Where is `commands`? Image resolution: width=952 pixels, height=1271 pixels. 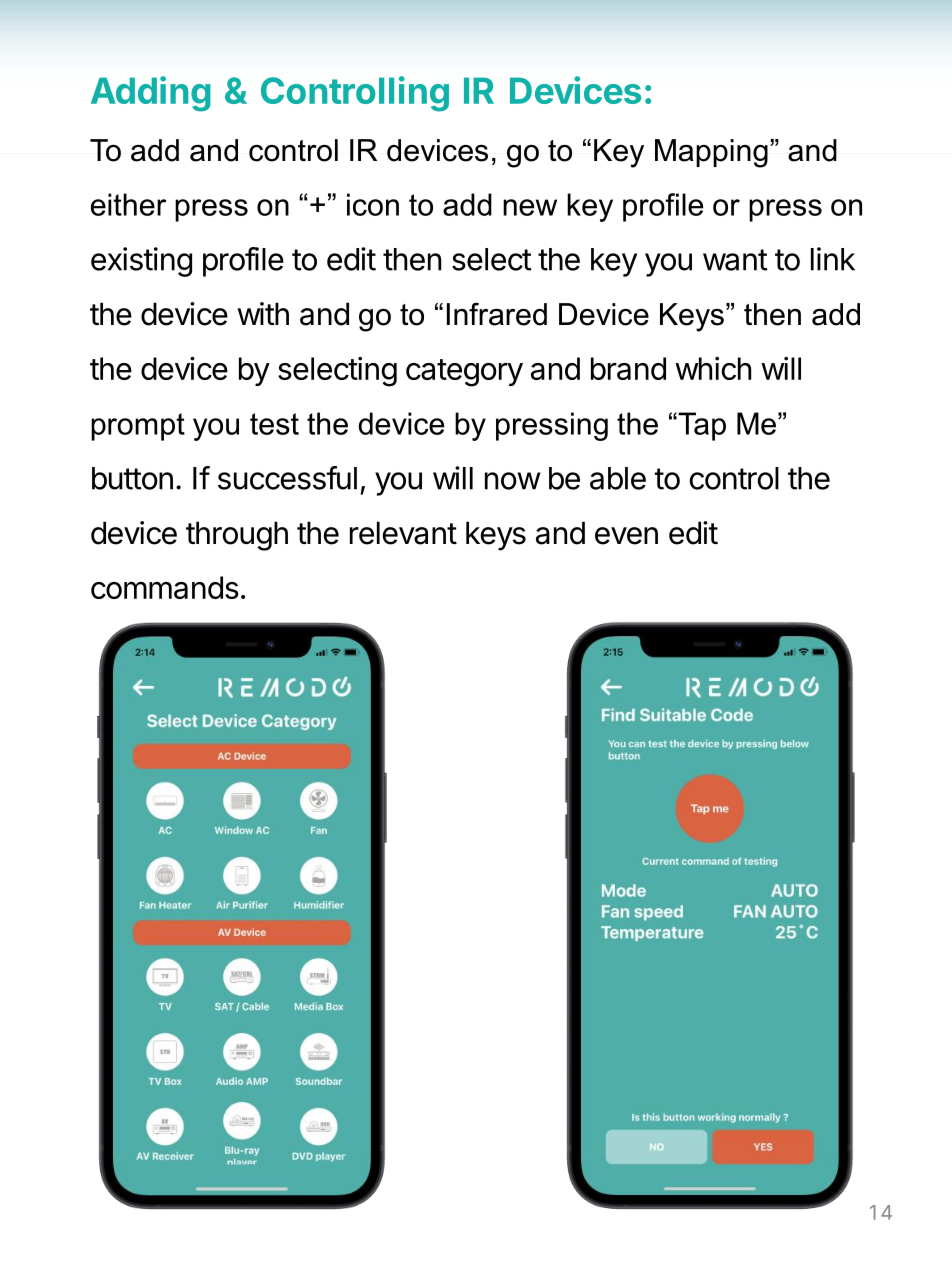 commands is located at coordinates (165, 587).
